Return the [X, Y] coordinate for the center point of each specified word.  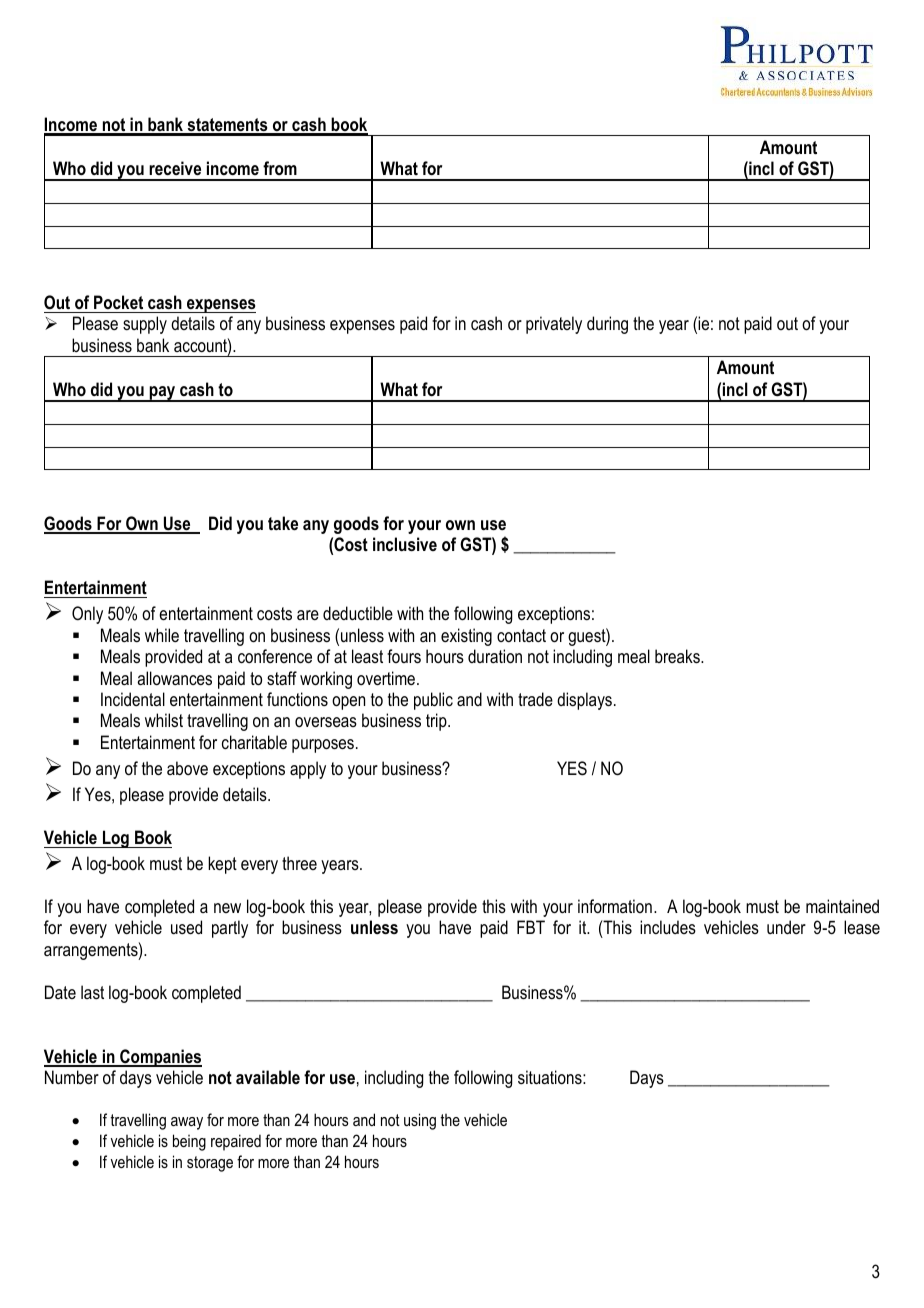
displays [584, 701]
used [186, 927]
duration [495, 656]
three [299, 863]
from [280, 168]
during [607, 325]
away [187, 1123]
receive [175, 168]
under [786, 927]
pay [163, 394]
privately [554, 325]
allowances [174, 678]
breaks [678, 656]
